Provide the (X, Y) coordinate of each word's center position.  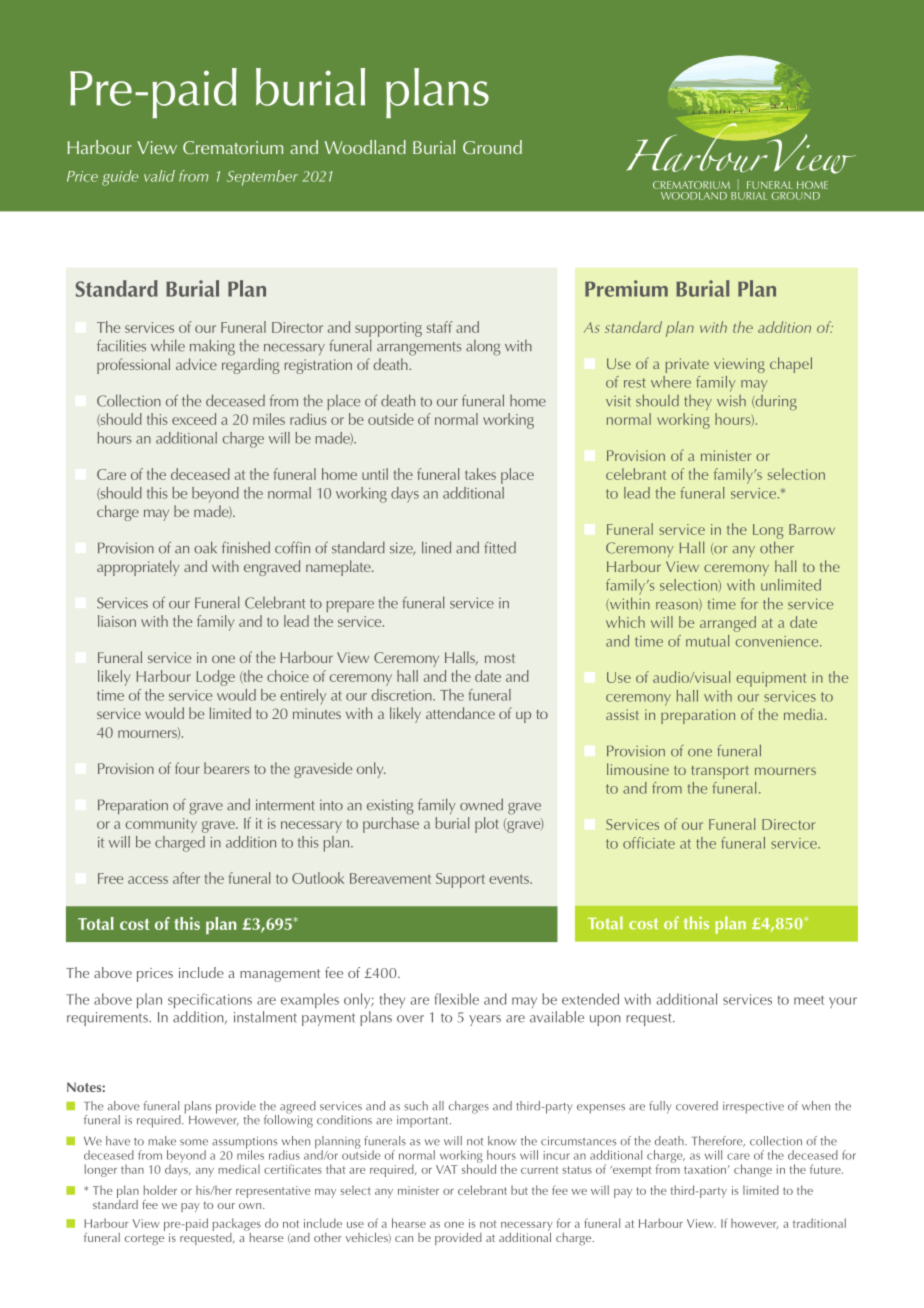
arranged (728, 624)
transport (720, 772)
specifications (210, 1001)
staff (439, 327)
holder (160, 1190)
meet (809, 1000)
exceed (194, 419)
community (161, 825)
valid (159, 176)
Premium (626, 288)
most (500, 658)
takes (480, 474)
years (485, 1020)
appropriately (138, 568)
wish (731, 401)
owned (481, 804)
